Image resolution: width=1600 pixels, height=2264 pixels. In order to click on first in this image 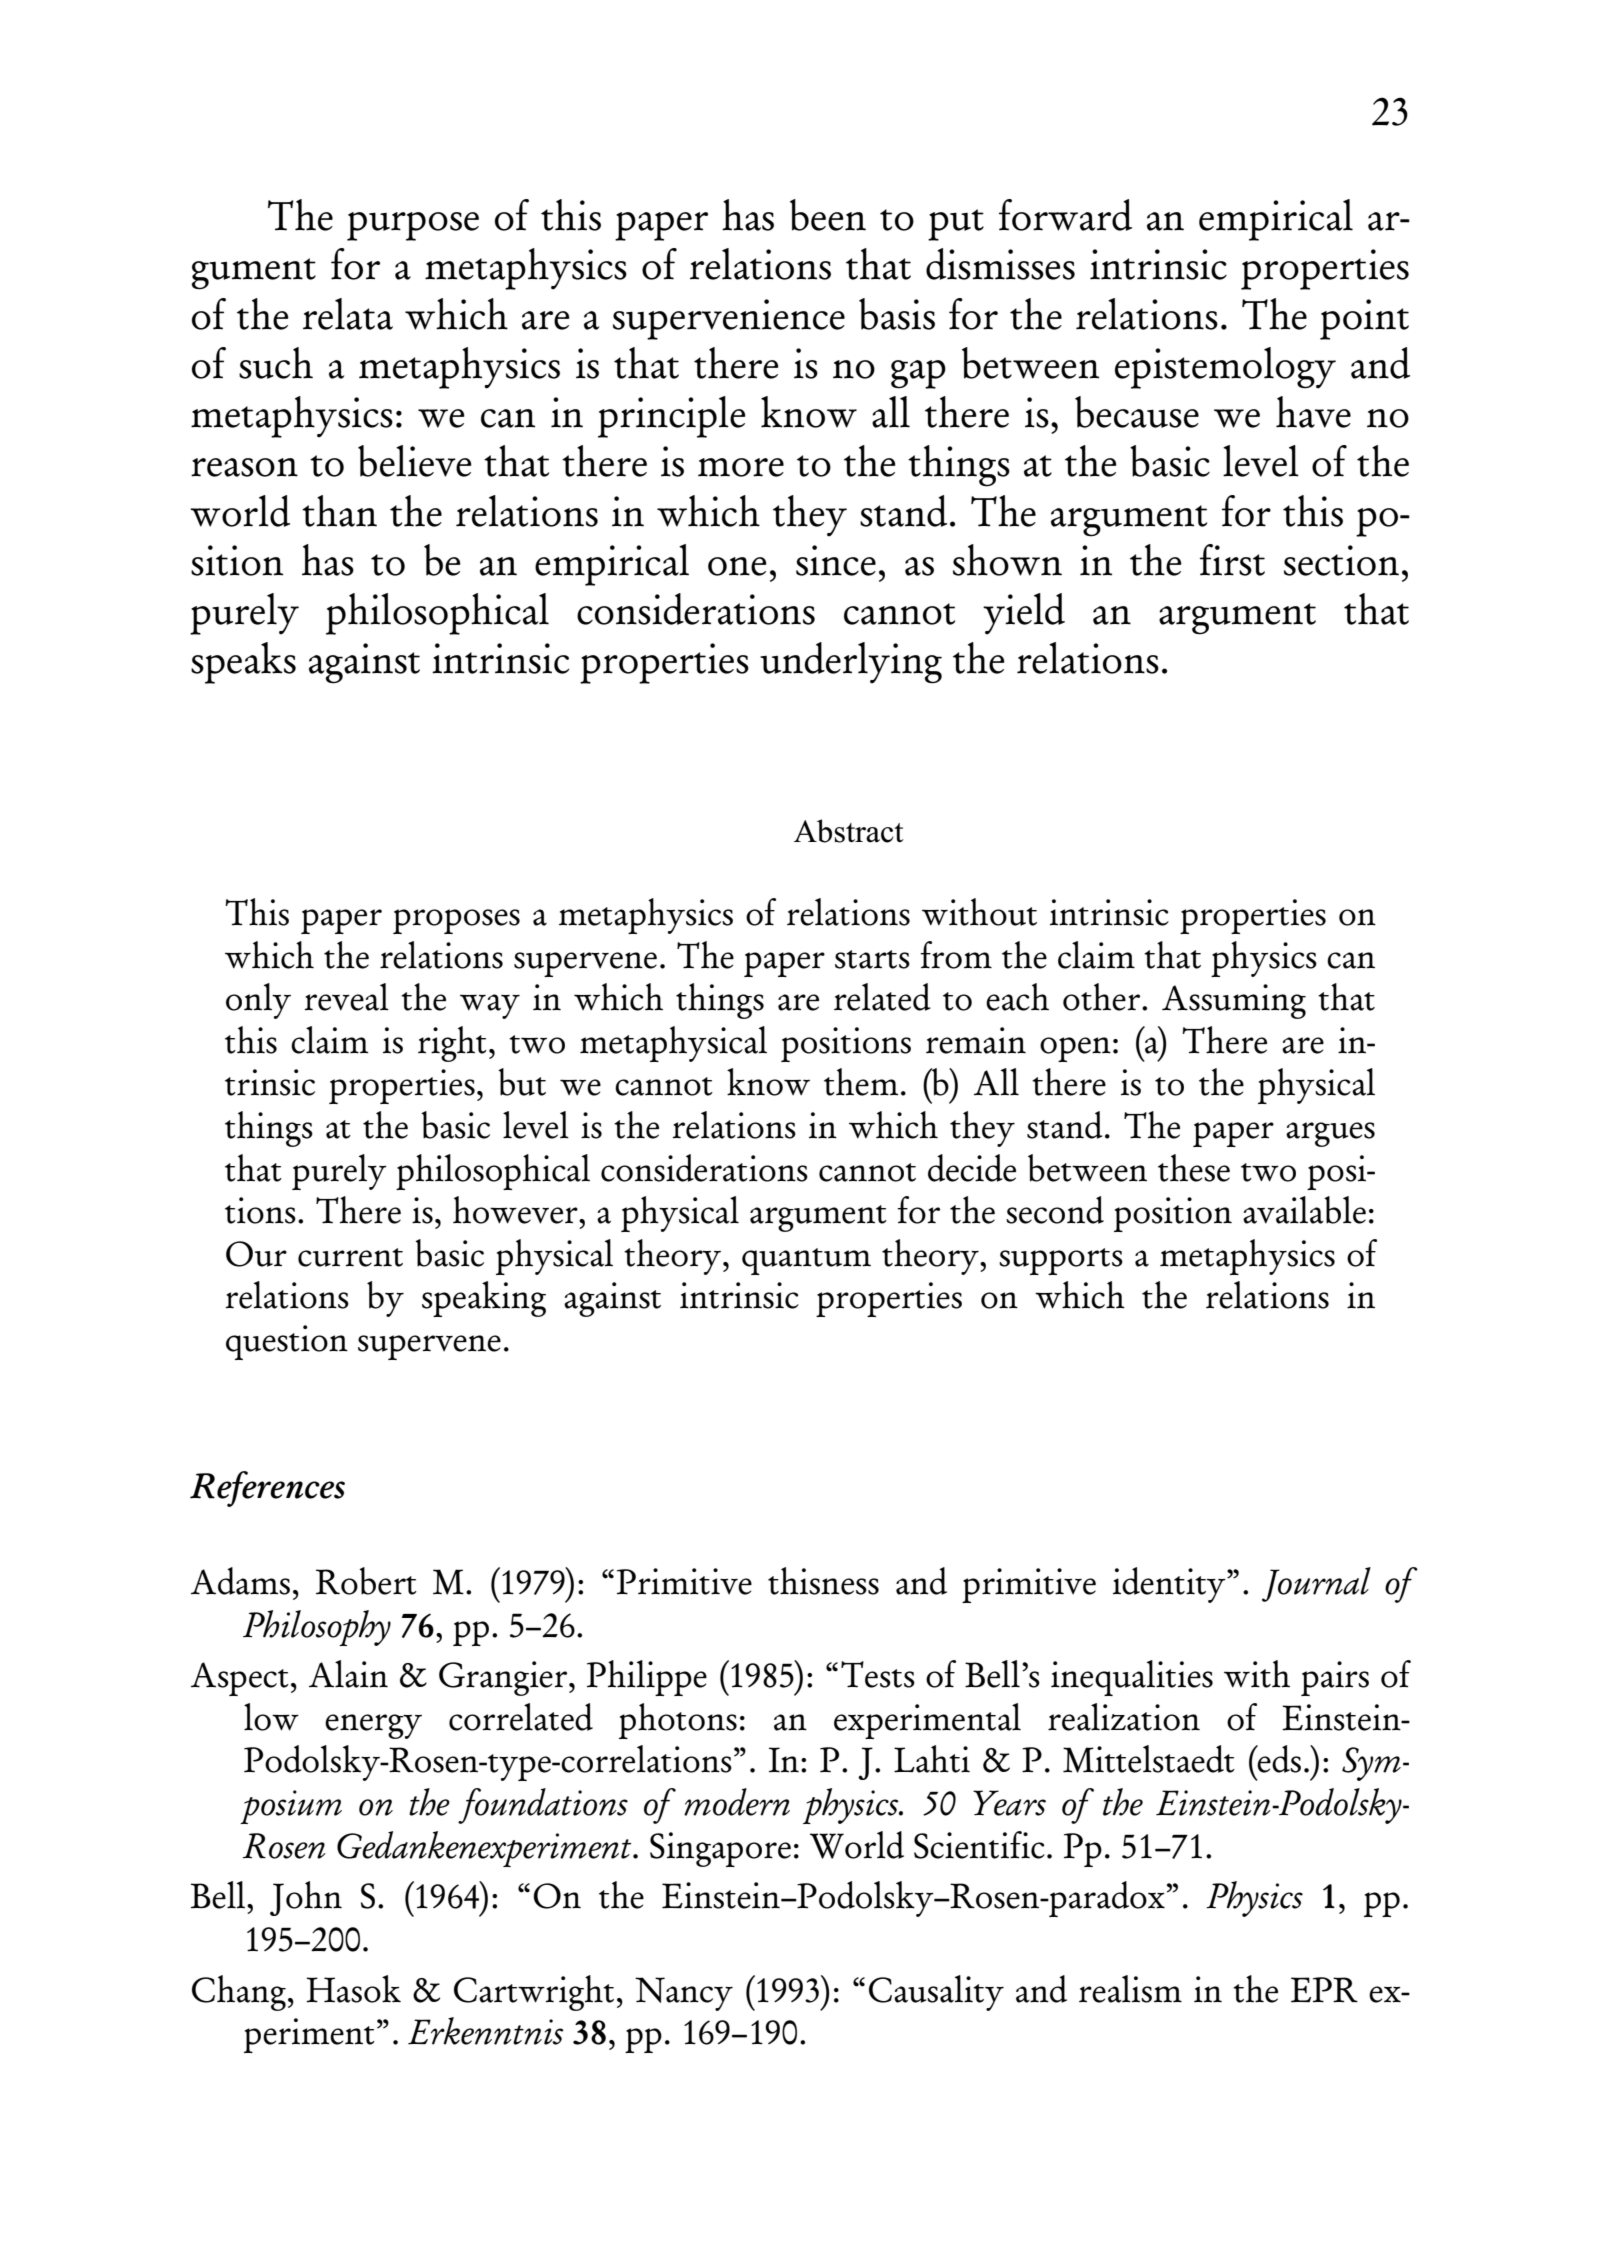, I will do `click(1232, 560)`.
